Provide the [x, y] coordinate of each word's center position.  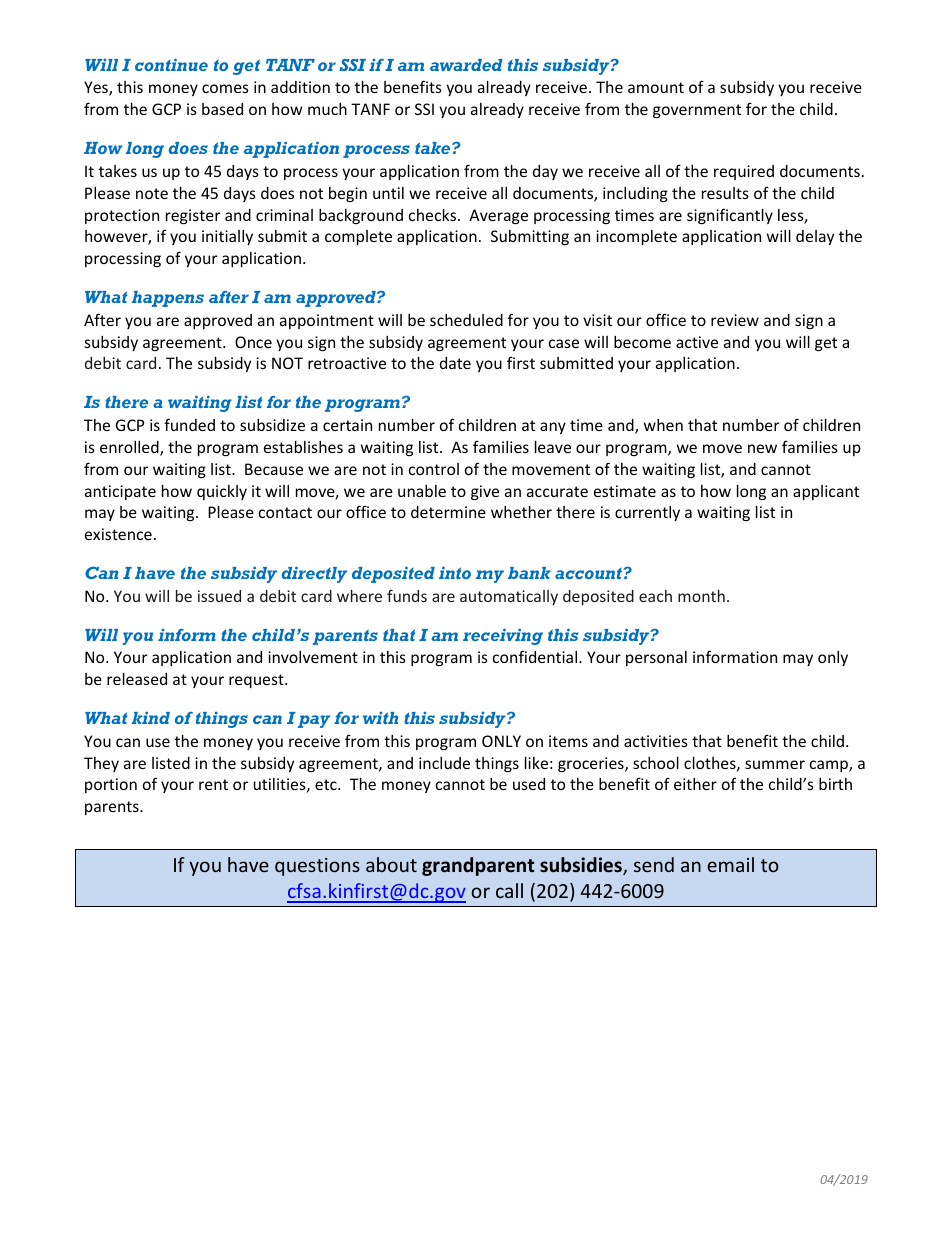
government [697, 111]
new [762, 448]
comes [225, 88]
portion [111, 785]
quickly [222, 492]
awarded [466, 65]
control [434, 469]
